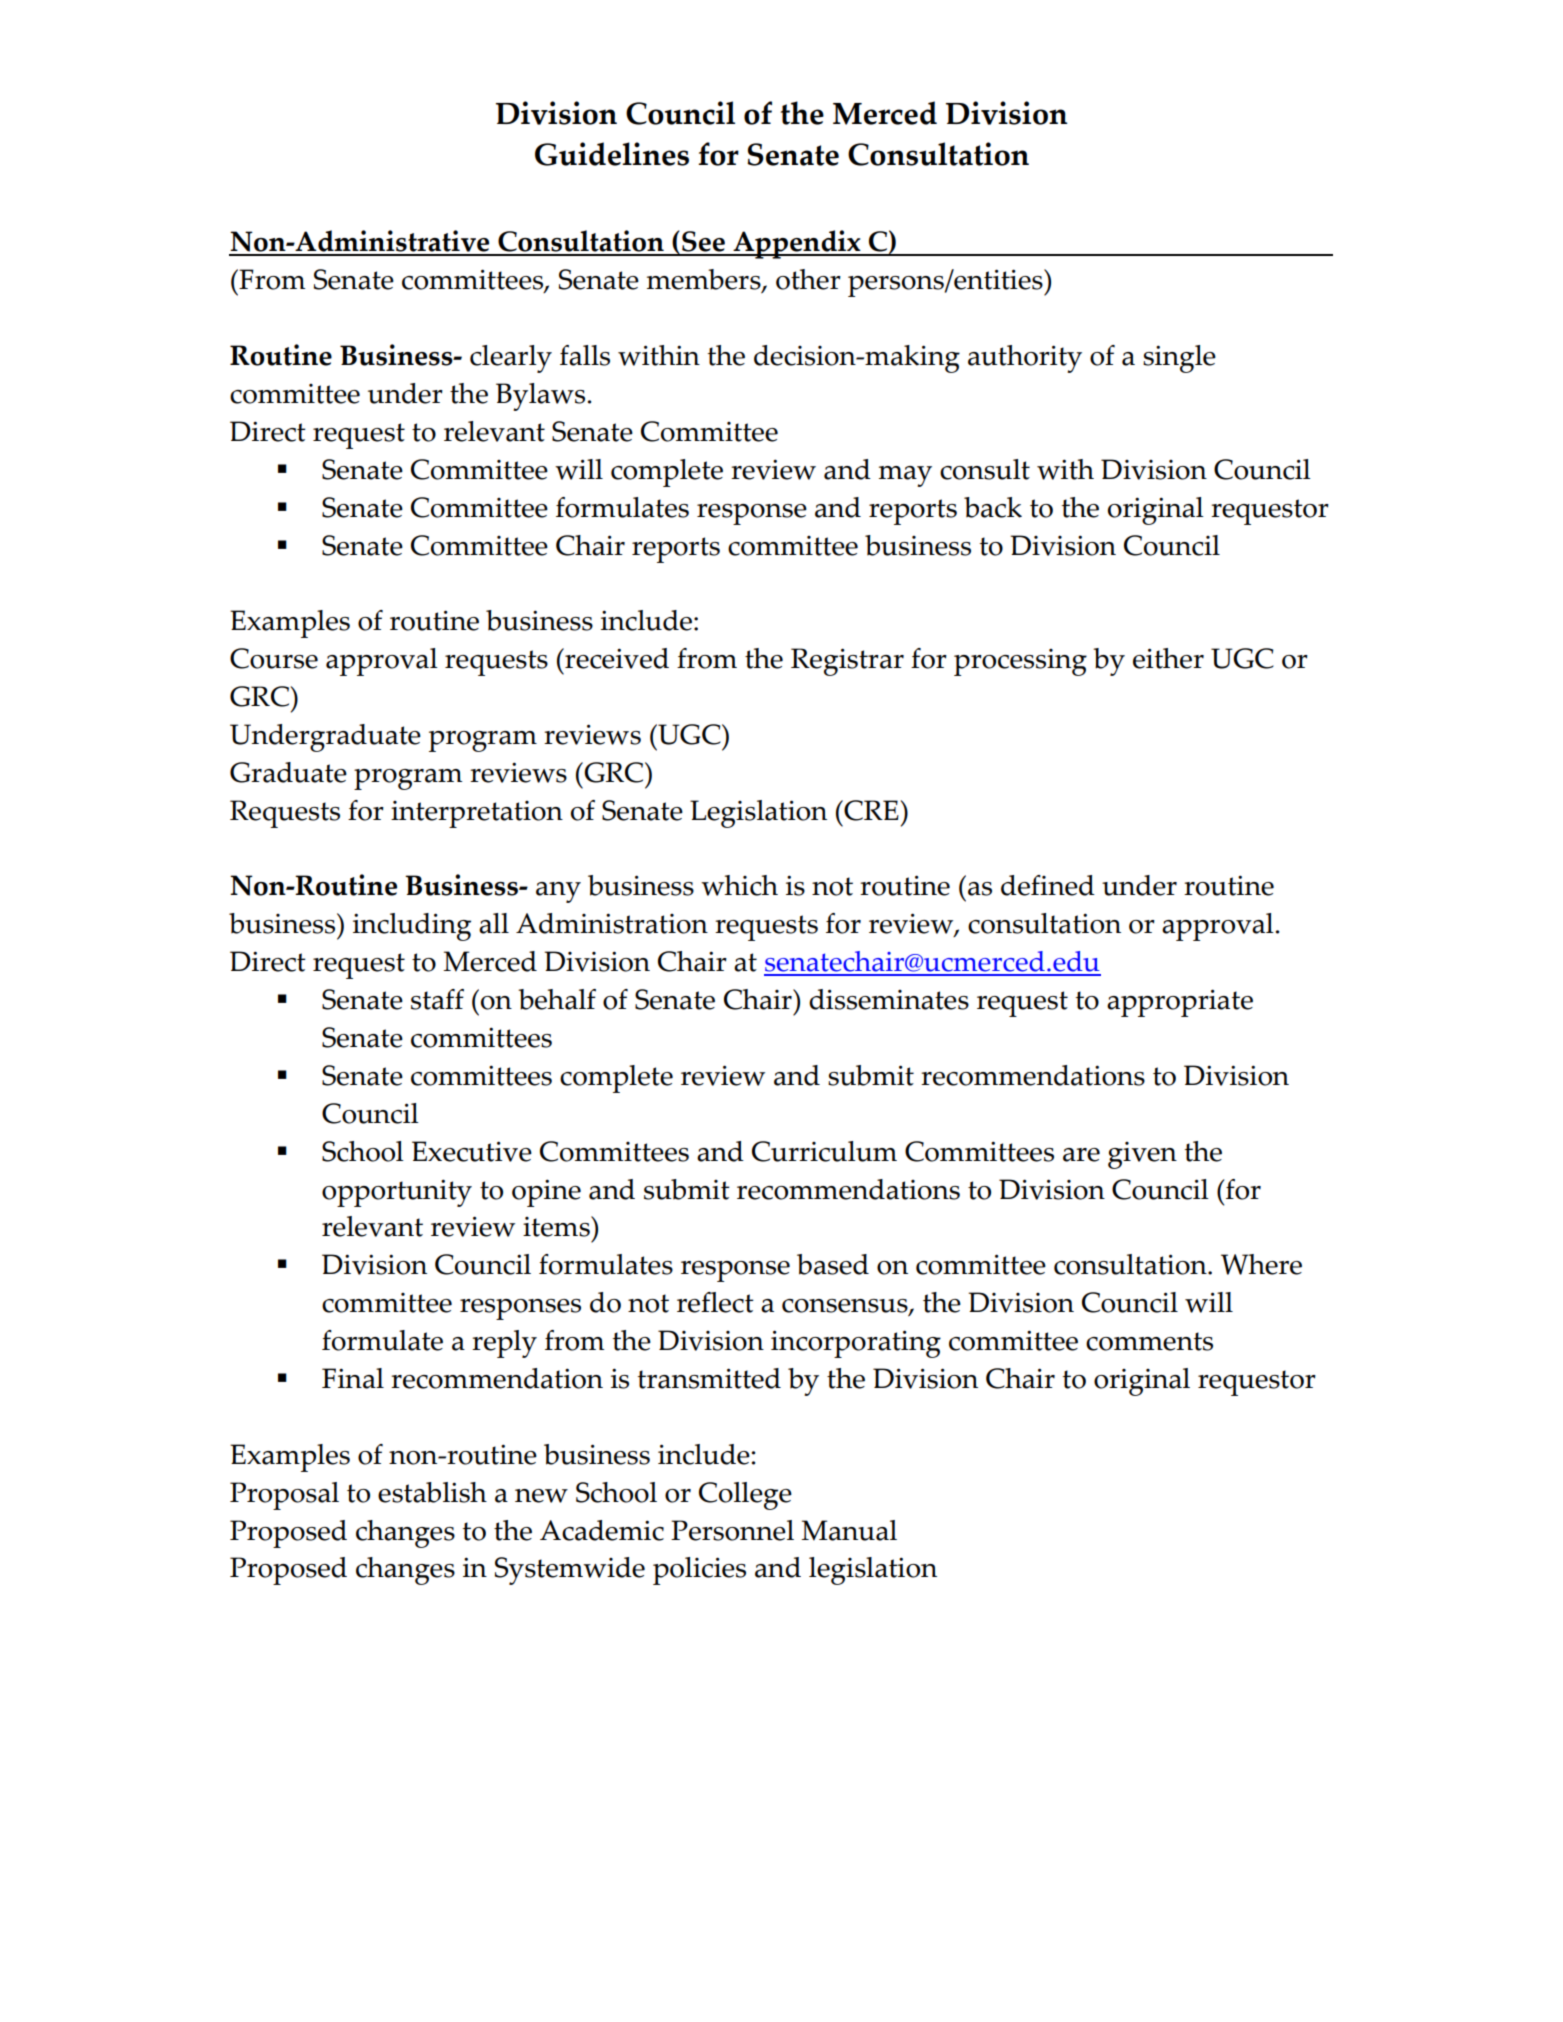 The image size is (1563, 2022). Describe the element at coordinates (797, 244) in the screenshot. I see `Appendix` at that location.
